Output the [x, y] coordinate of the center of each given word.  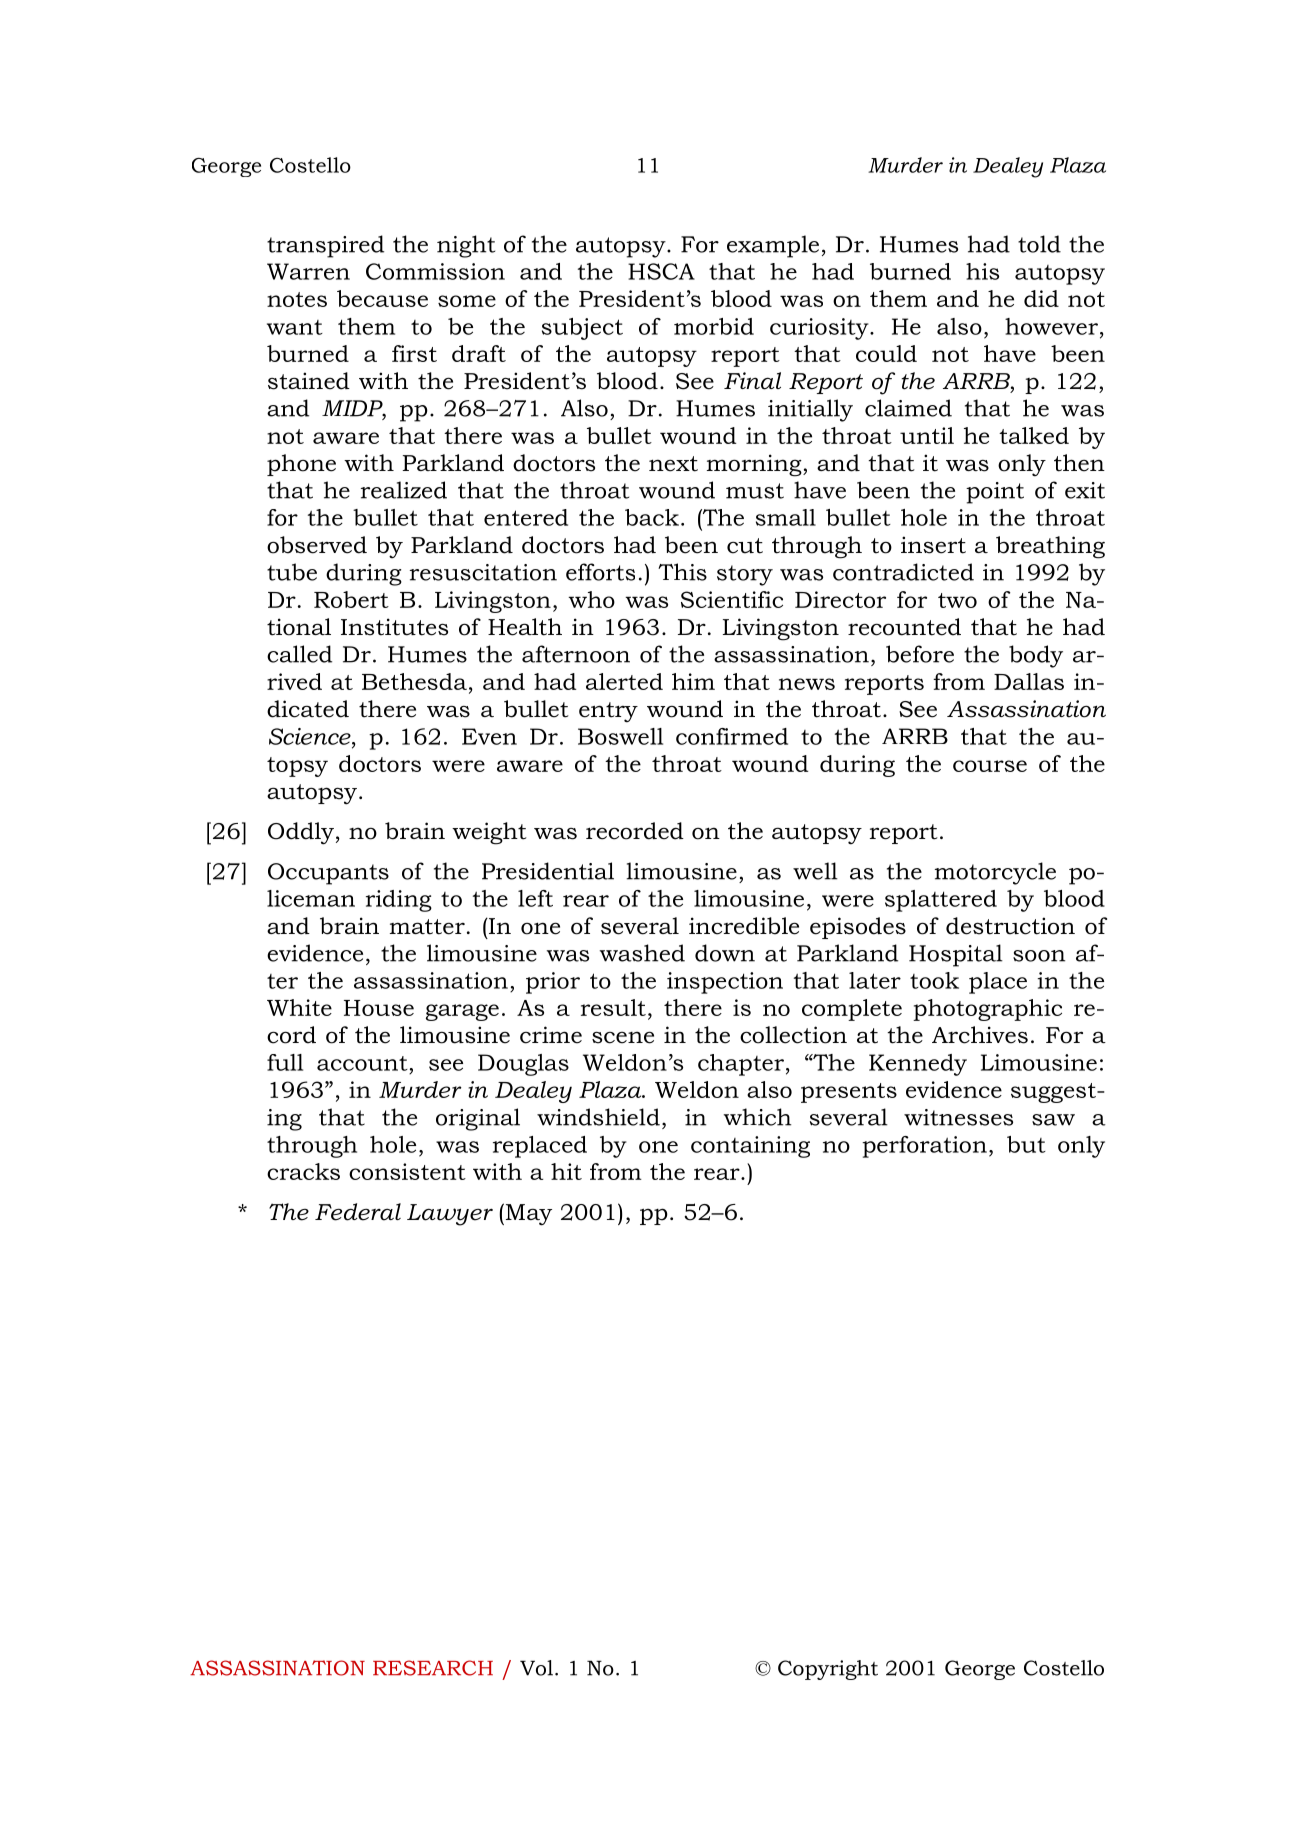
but [1026, 1144]
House [379, 1008]
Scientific [732, 599]
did [1041, 298]
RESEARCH [433, 1668]
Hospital [956, 955]
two [957, 600]
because [382, 298]
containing [750, 1147]
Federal [358, 1212]
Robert [351, 599]
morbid [714, 326]
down [725, 953]
